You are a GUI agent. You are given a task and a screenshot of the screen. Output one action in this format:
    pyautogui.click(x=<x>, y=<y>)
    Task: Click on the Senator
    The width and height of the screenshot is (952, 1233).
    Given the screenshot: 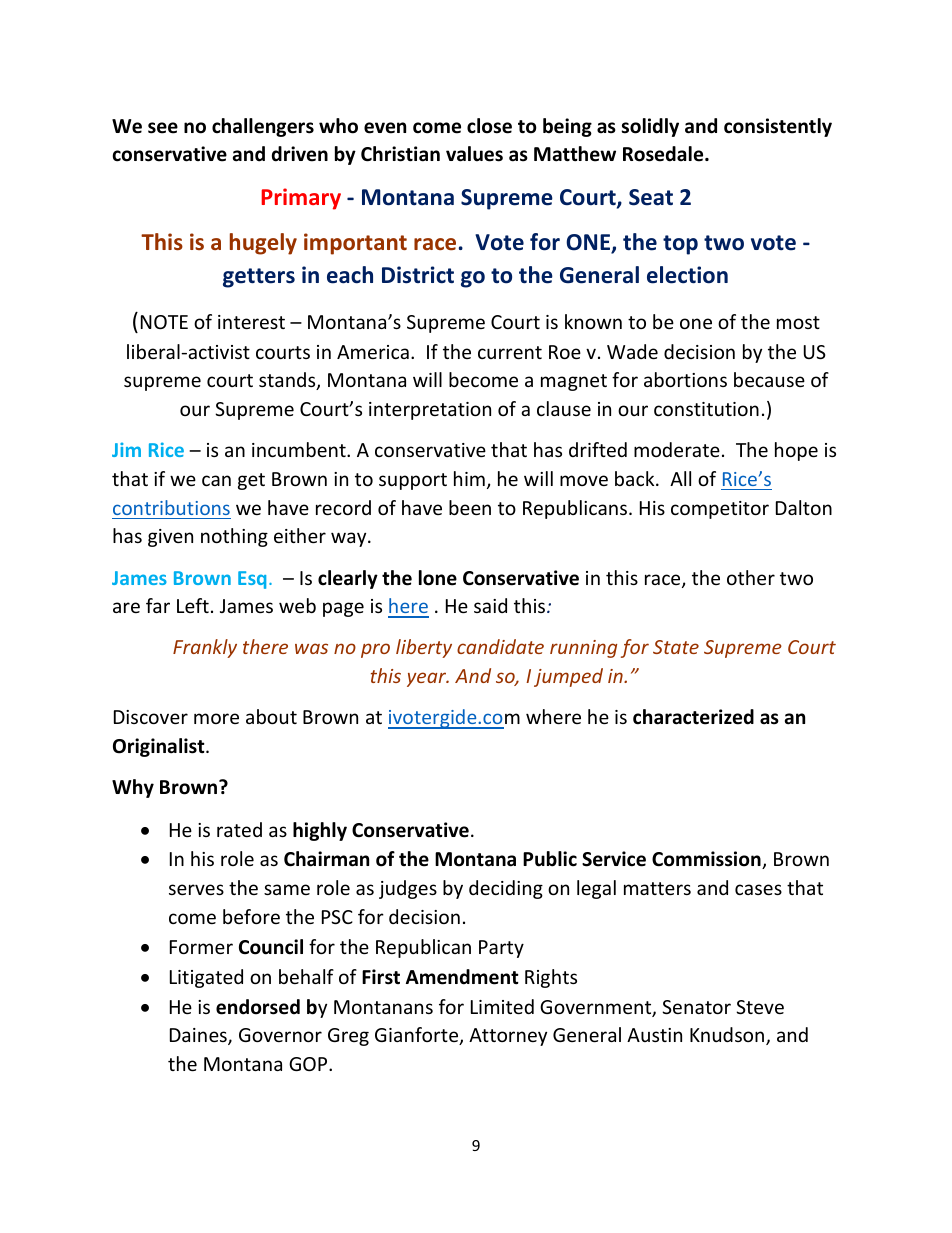 What is the action you would take?
    pyautogui.click(x=696, y=1007)
